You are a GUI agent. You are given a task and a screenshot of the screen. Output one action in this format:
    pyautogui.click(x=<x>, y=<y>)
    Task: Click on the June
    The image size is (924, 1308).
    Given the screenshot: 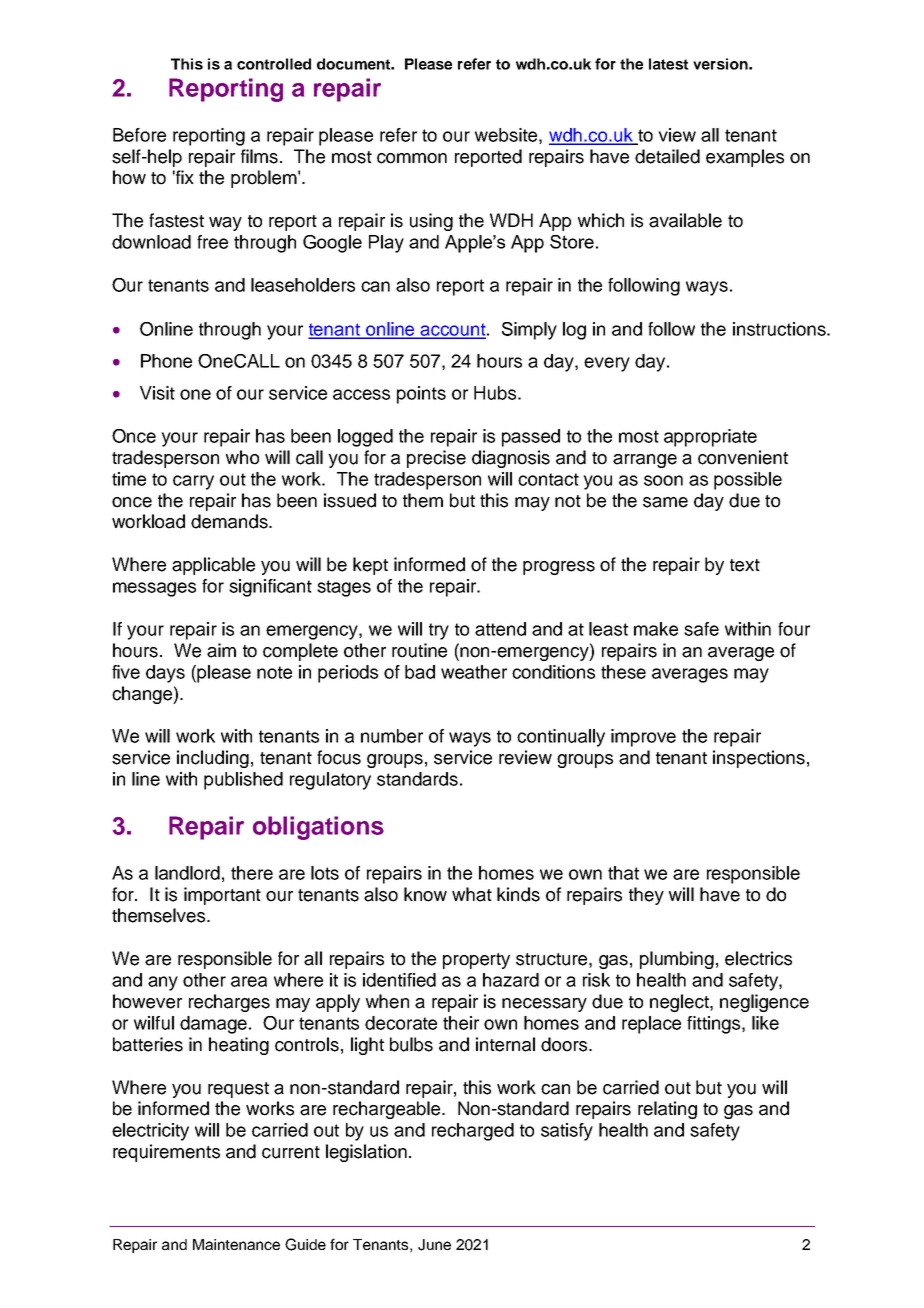 What is the action you would take?
    pyautogui.click(x=434, y=1245)
